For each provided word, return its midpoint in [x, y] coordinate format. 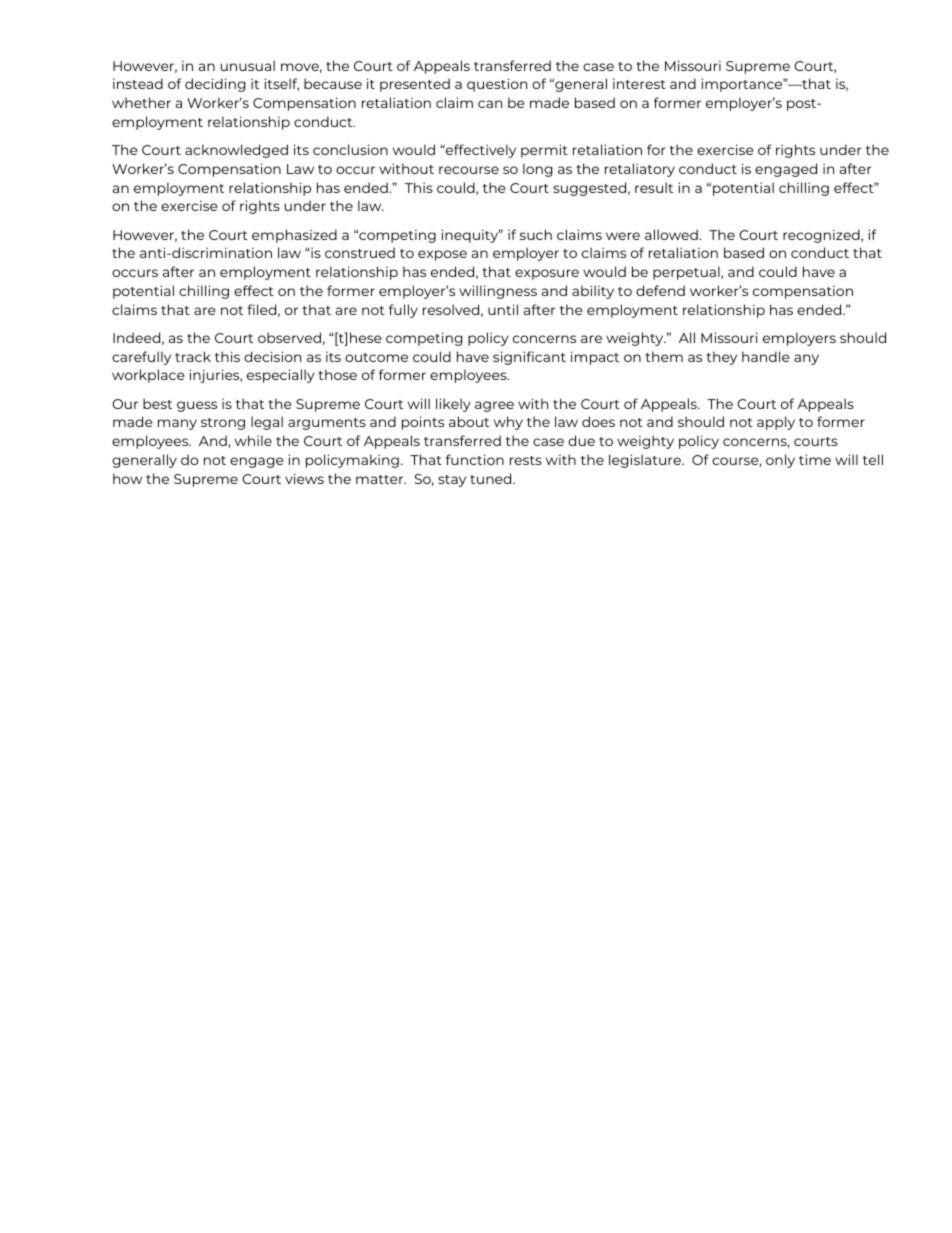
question [497, 85]
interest [639, 83]
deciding [215, 85]
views [304, 478]
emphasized [294, 236]
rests [526, 460]
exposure [547, 274]
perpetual [687, 273]
